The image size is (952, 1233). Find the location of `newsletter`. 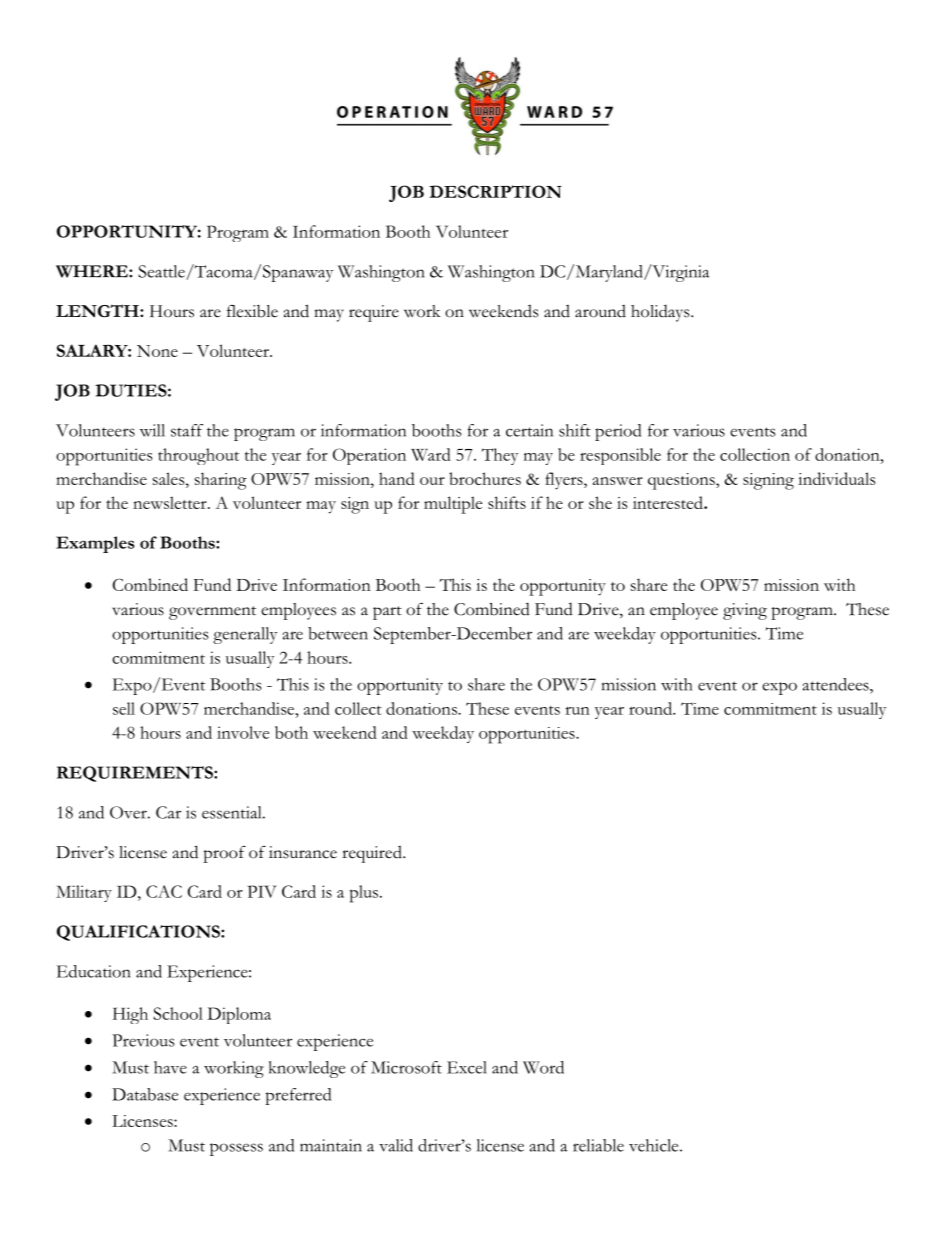

newsletter is located at coordinates (171, 502).
